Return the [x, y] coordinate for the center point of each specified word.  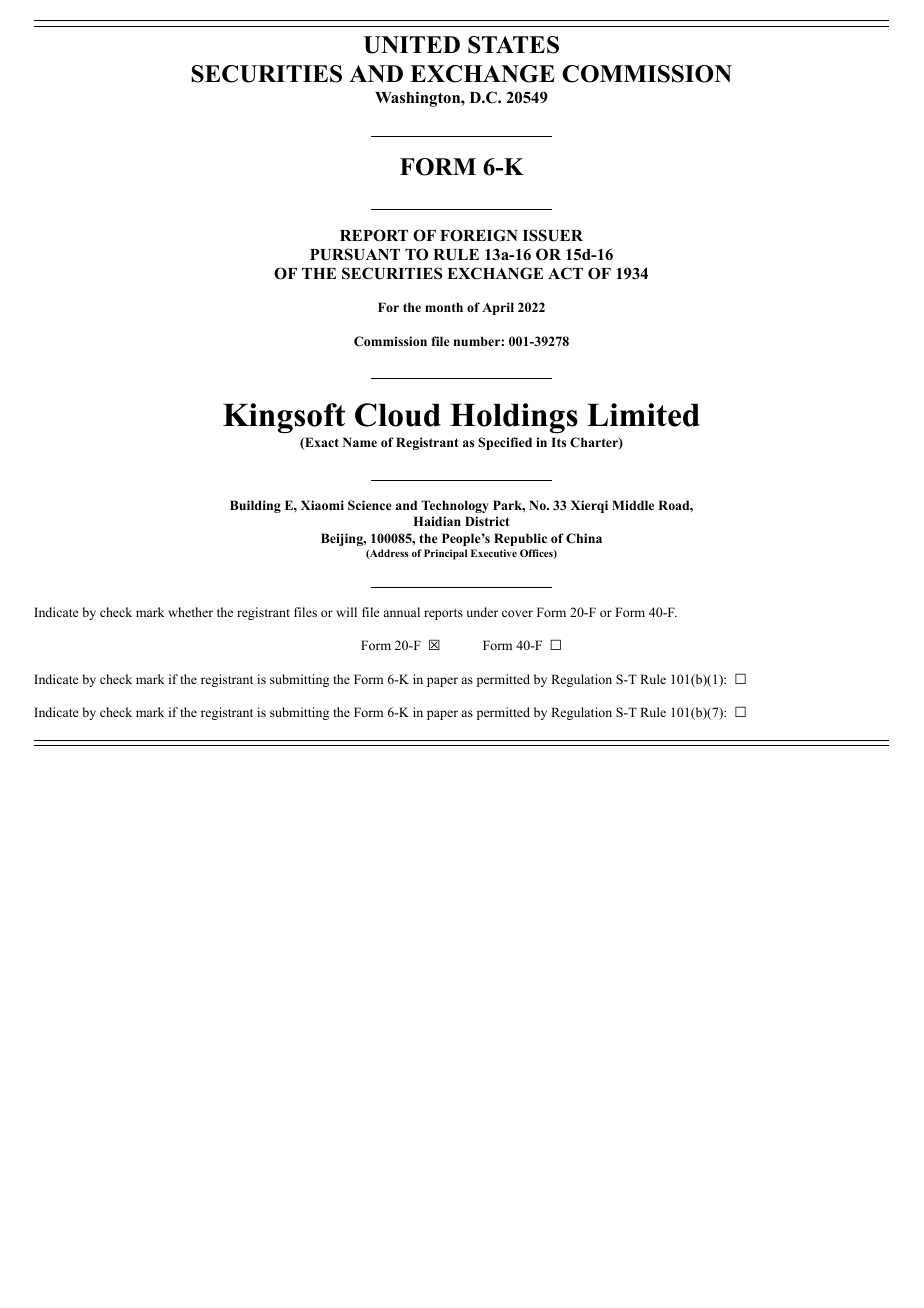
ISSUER [553, 235]
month [444, 307]
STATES [513, 45]
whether [190, 612]
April [498, 308]
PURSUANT [355, 254]
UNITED [412, 45]
